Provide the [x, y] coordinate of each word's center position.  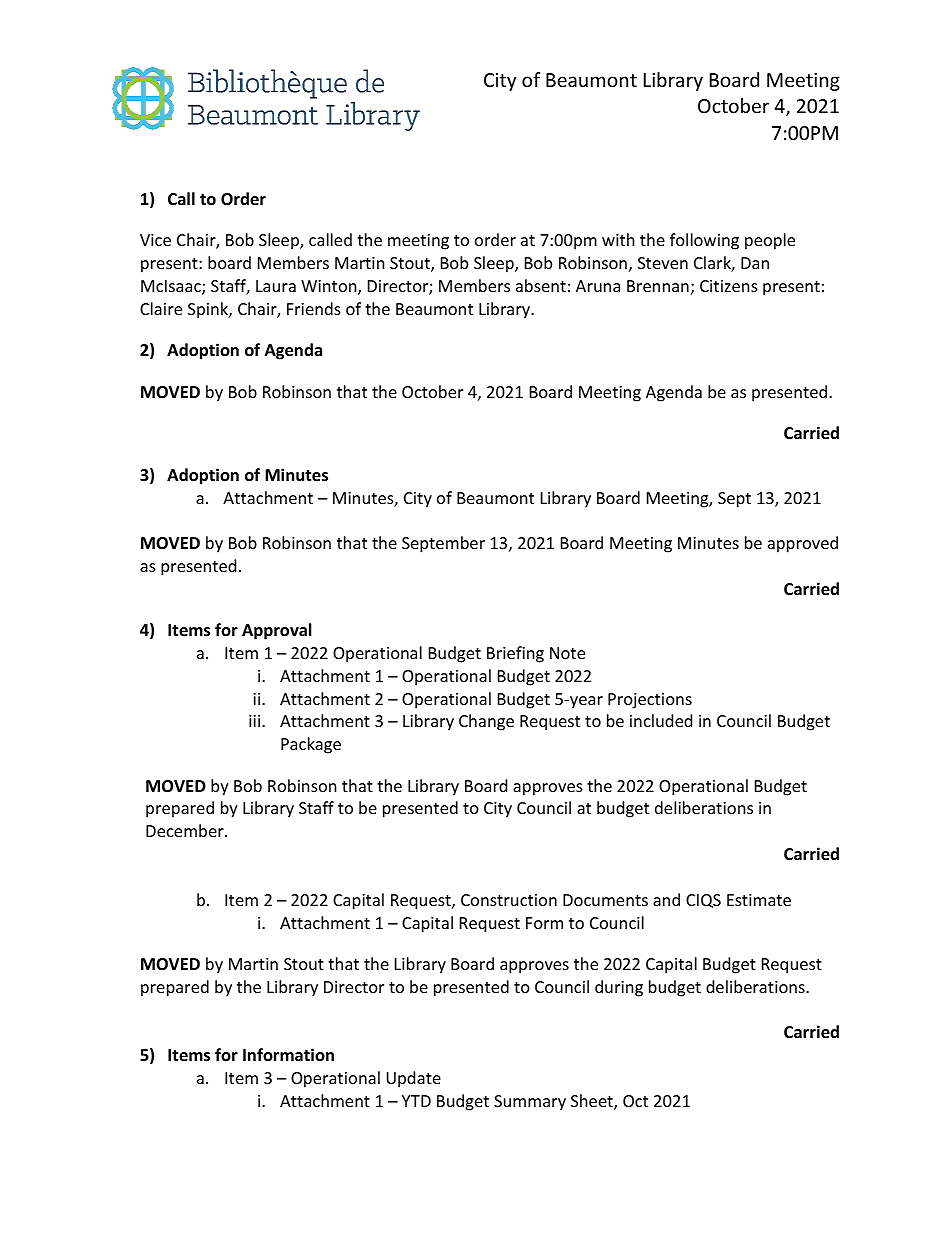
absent [541, 285]
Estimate [759, 900]
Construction [509, 900]
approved [803, 544]
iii [256, 721]
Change [486, 722]
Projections [650, 701]
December [186, 830]
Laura [276, 286]
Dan [755, 263]
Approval [276, 631]
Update [413, 1079]
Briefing [515, 654]
